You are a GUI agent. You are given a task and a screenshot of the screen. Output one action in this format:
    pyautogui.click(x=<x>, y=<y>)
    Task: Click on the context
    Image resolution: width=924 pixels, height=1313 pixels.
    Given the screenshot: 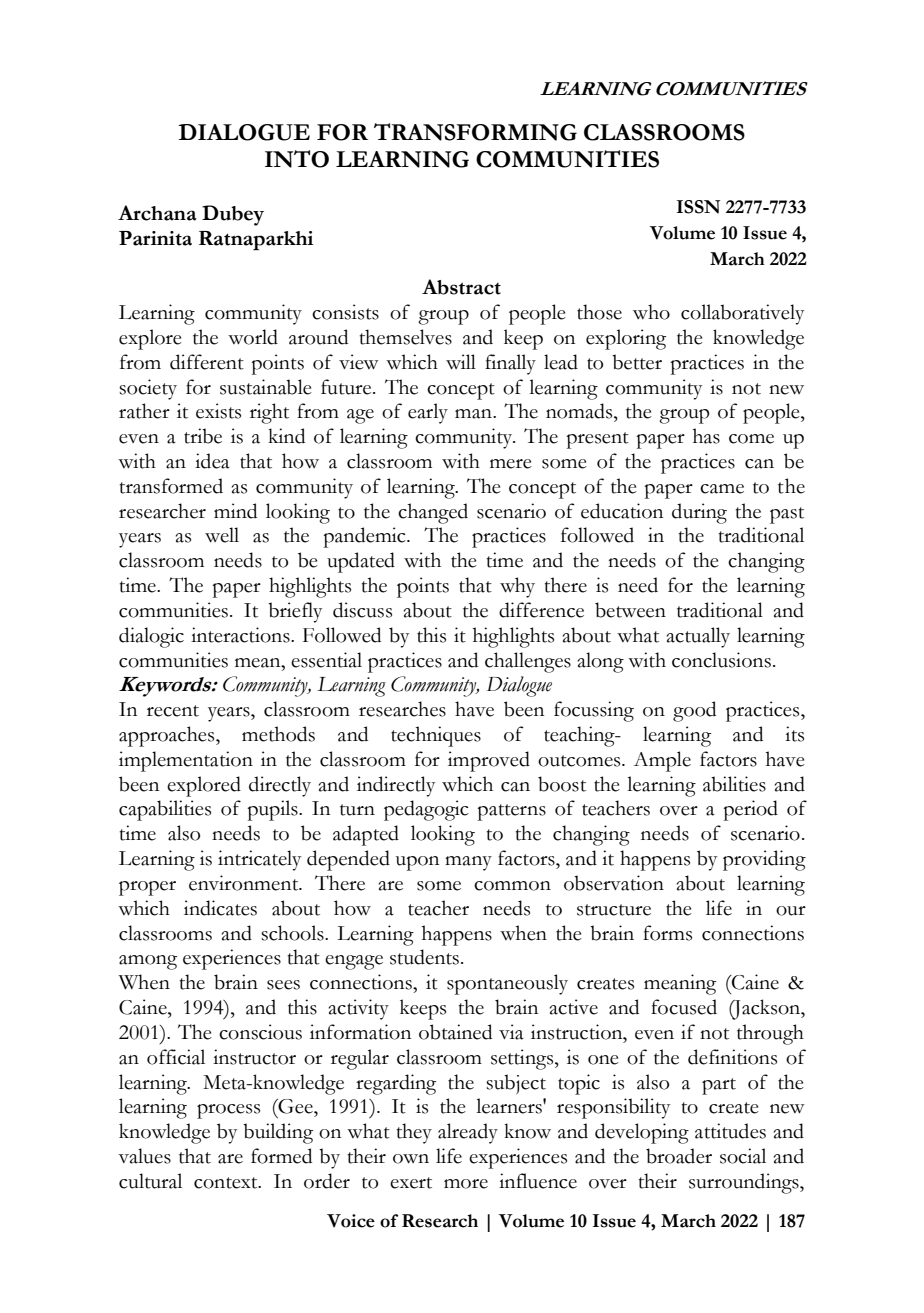 What is the action you would take?
    pyautogui.click(x=227, y=1183)
